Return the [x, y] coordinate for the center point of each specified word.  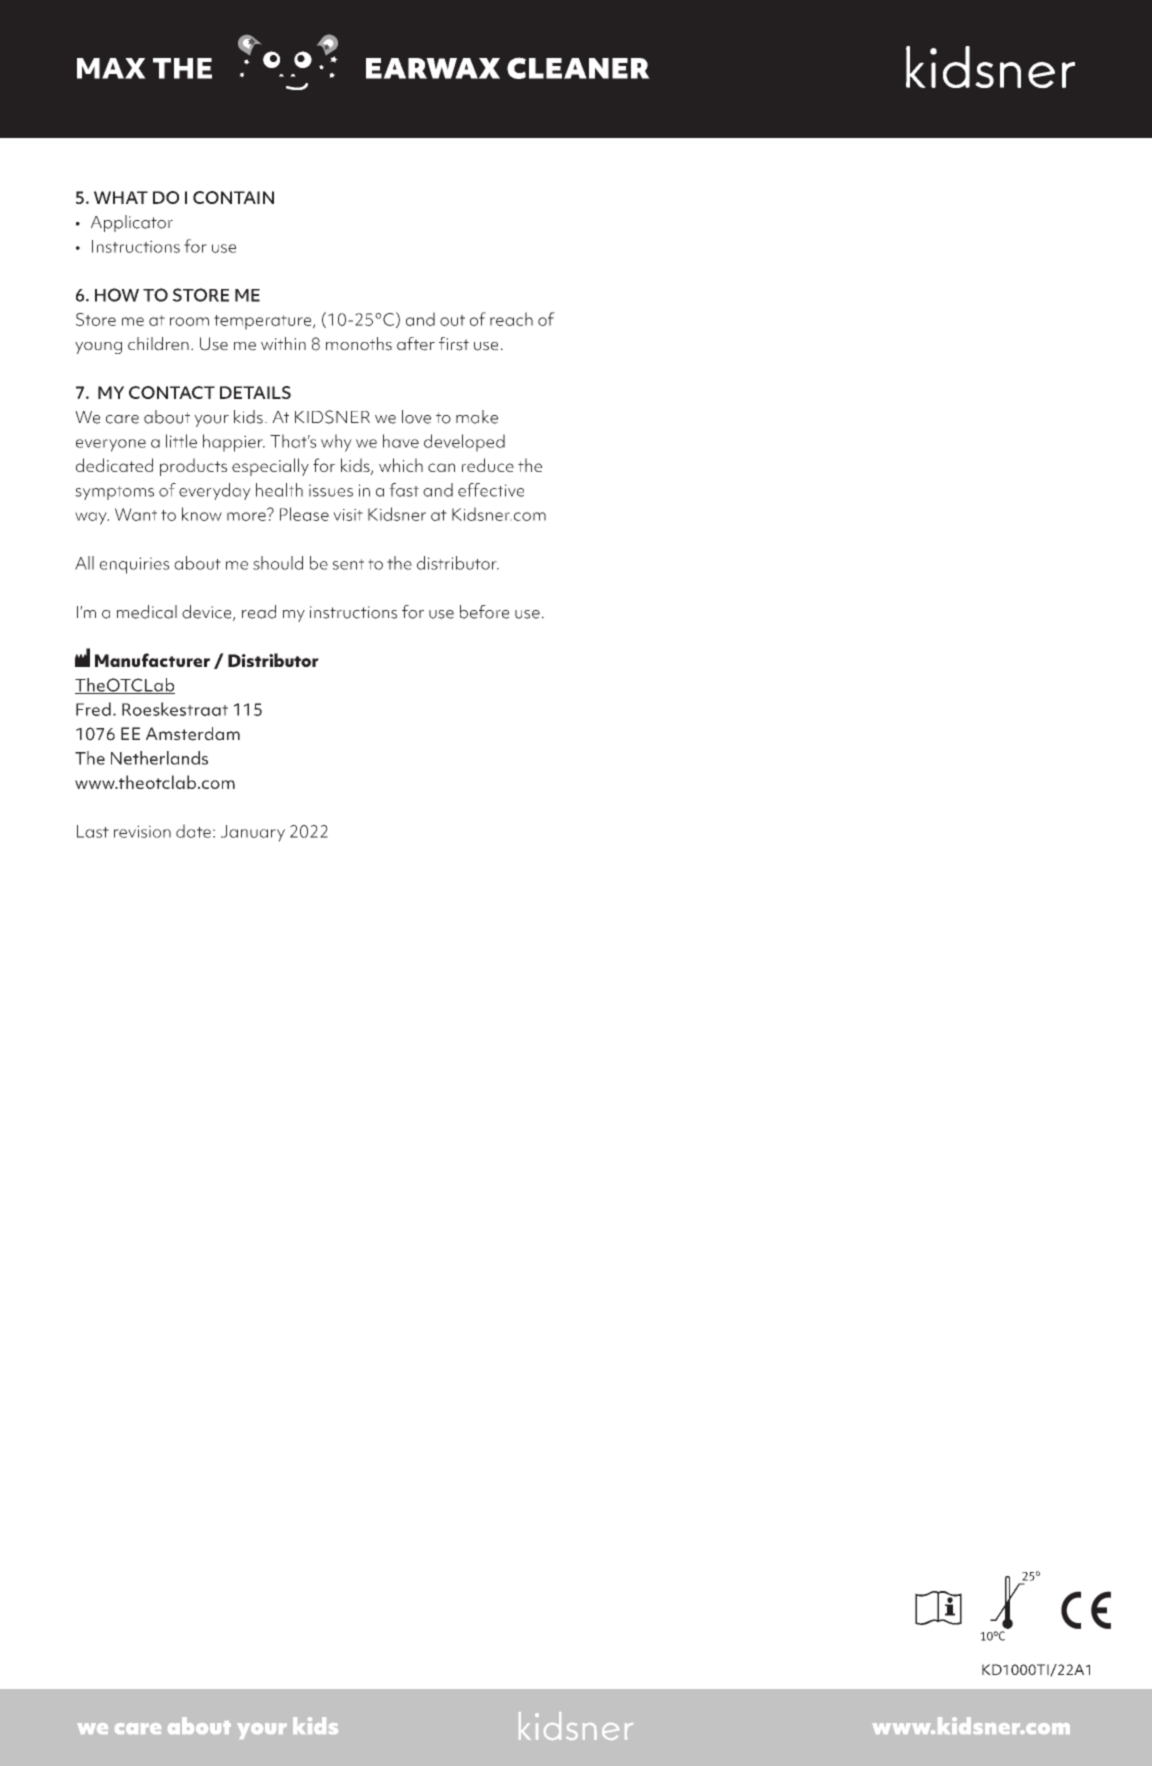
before [484, 612]
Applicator [132, 223]
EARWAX [433, 68]
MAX [111, 68]
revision [142, 831]
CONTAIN [233, 197]
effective [491, 490]
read [259, 612]
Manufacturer [152, 660]
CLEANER [578, 68]
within [283, 343]
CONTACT [172, 392]
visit [348, 515]
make [477, 417]
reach [511, 319]
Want [136, 514]
